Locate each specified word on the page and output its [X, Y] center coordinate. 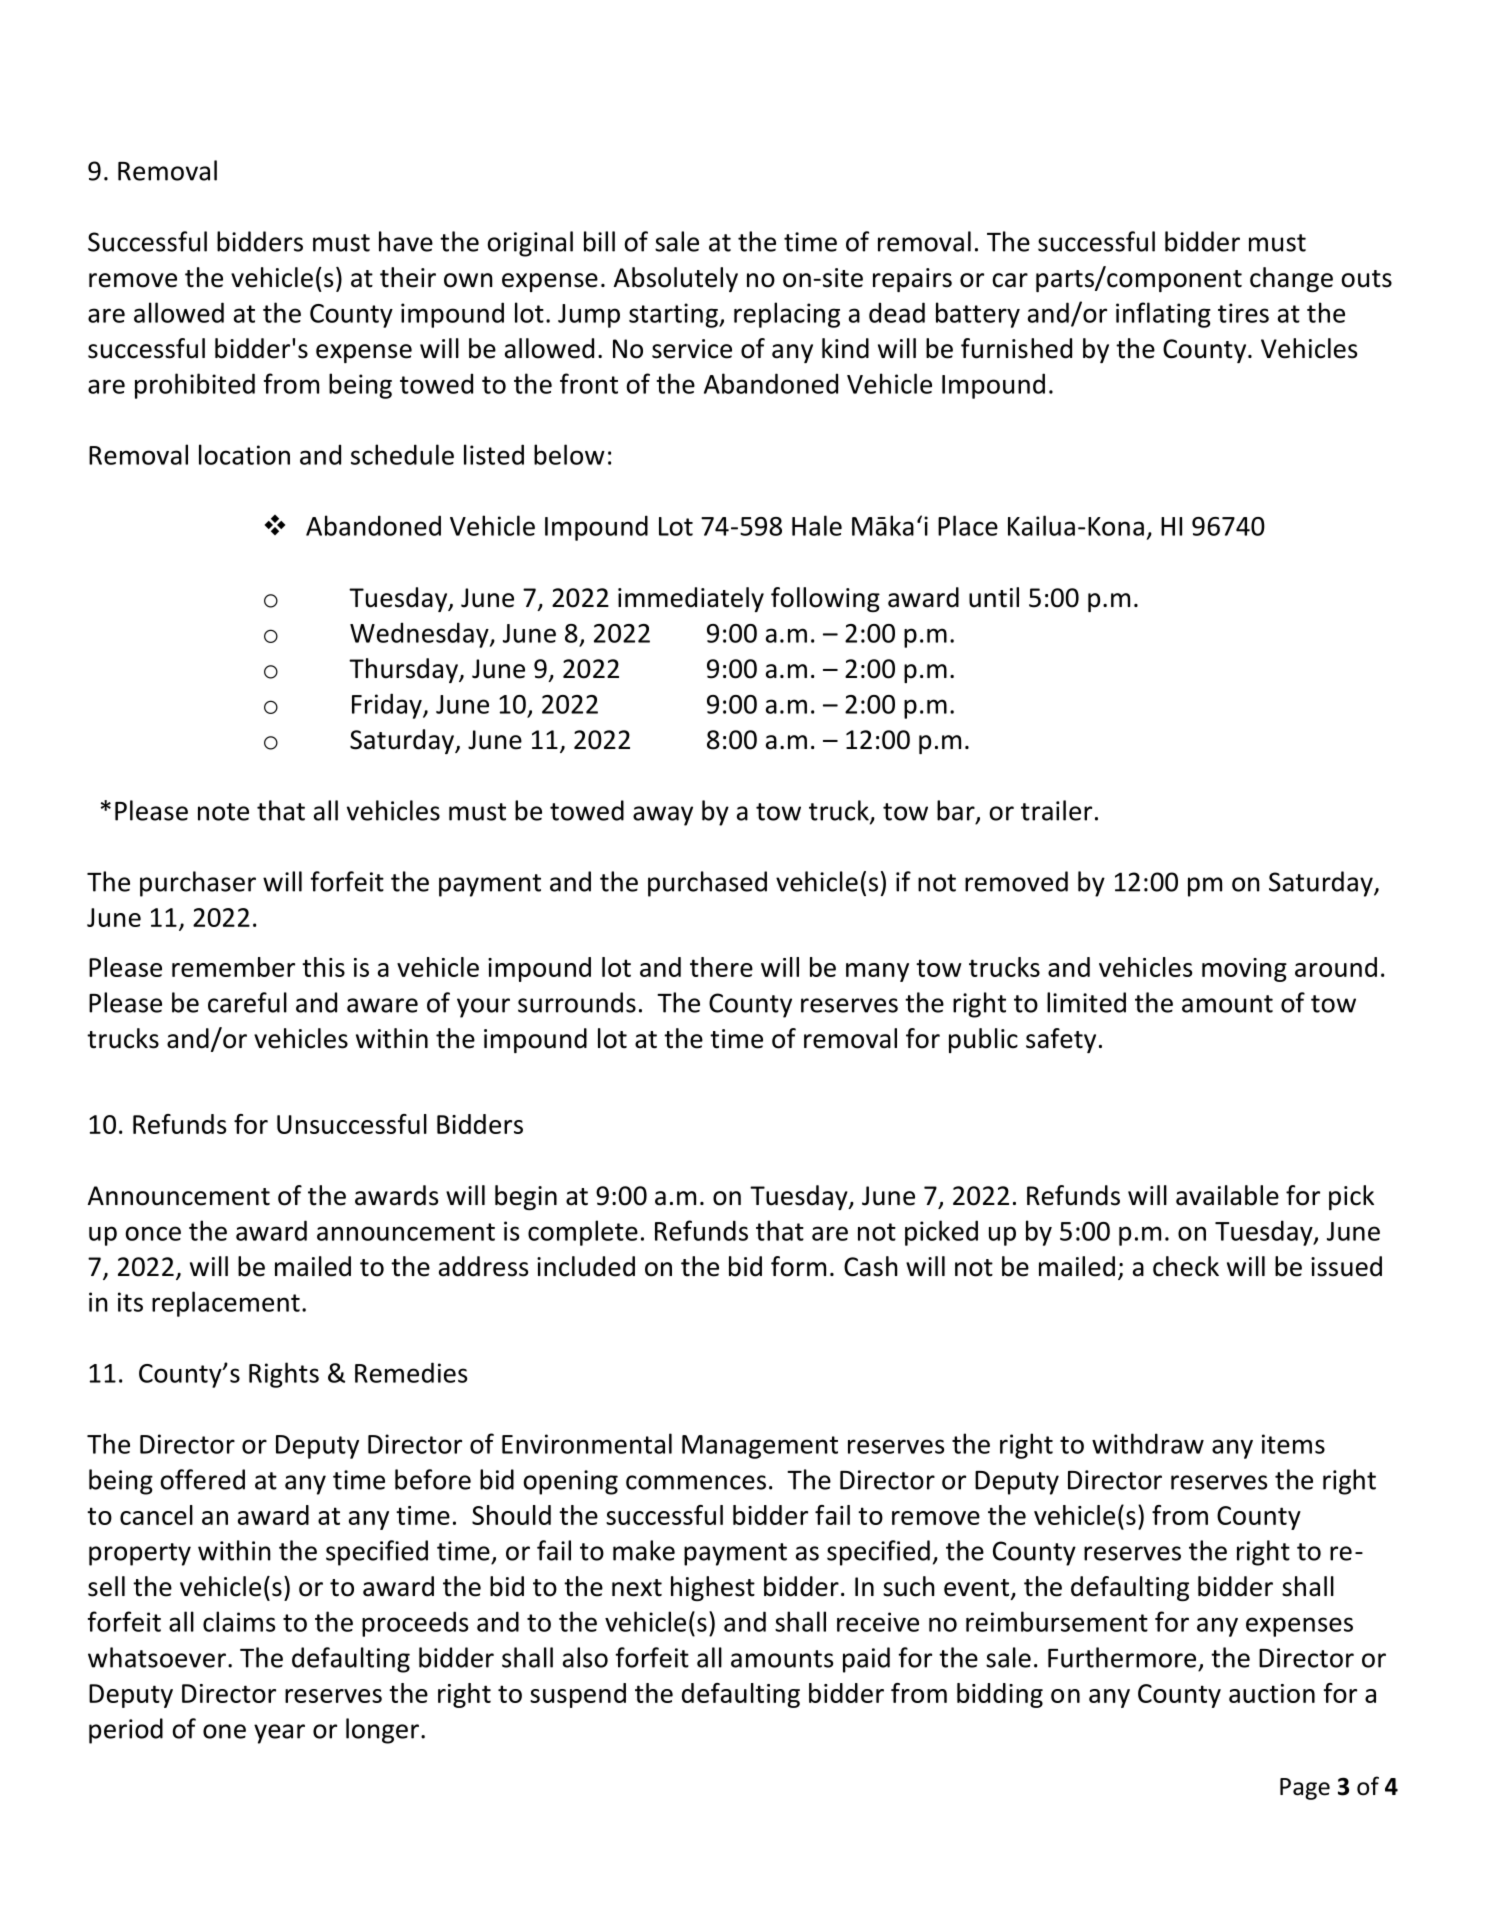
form [798, 1266]
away [663, 816]
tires [1243, 313]
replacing [787, 315]
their [408, 277]
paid [866, 1660]
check [1186, 1266]
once [153, 1233]
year [279, 1734]
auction [1272, 1693]
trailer [1056, 810]
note [223, 812]
